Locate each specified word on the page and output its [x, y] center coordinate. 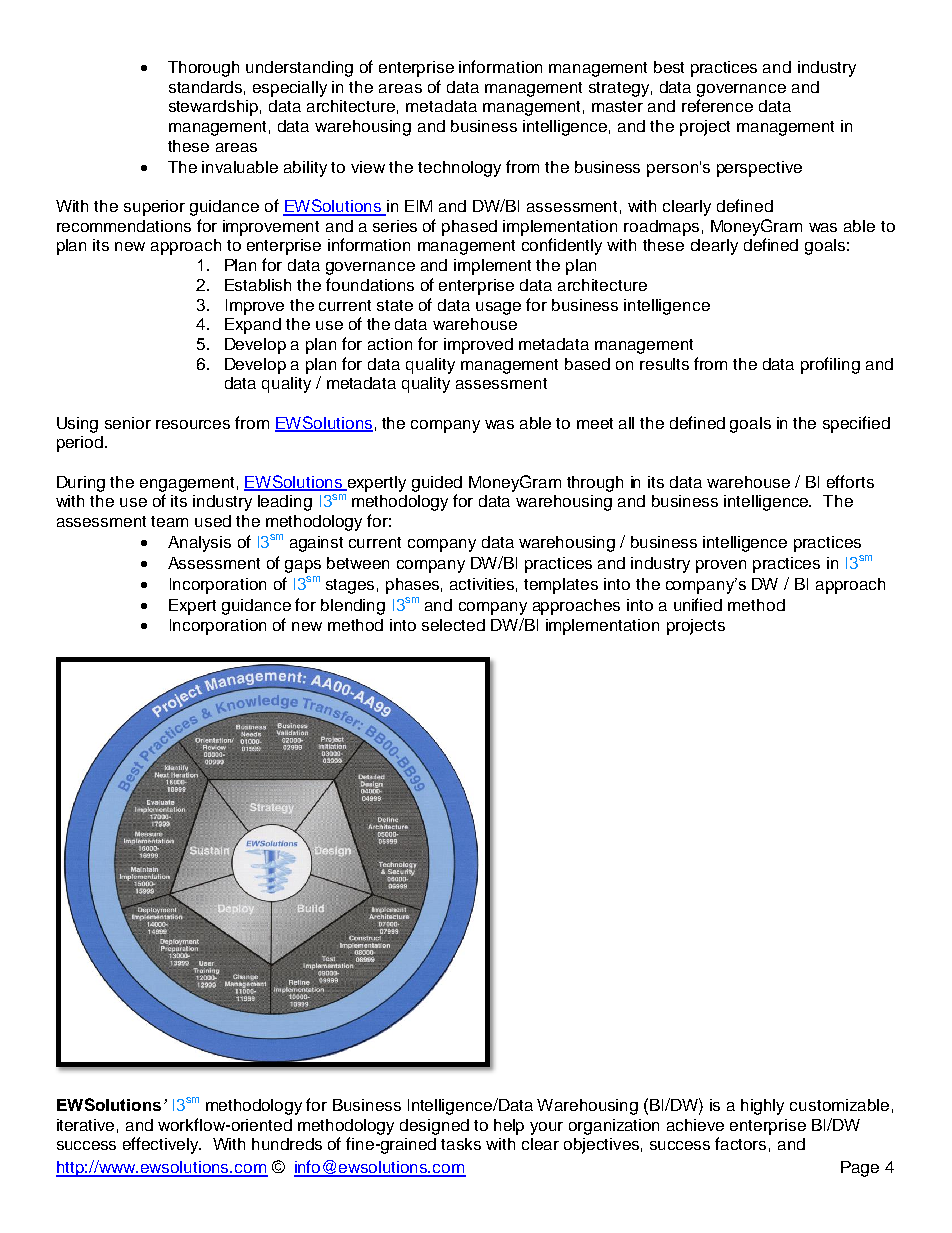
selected [453, 625]
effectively [162, 1145]
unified [698, 604]
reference [717, 105]
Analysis [199, 544]
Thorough [203, 69]
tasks [461, 1144]
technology [459, 169]
